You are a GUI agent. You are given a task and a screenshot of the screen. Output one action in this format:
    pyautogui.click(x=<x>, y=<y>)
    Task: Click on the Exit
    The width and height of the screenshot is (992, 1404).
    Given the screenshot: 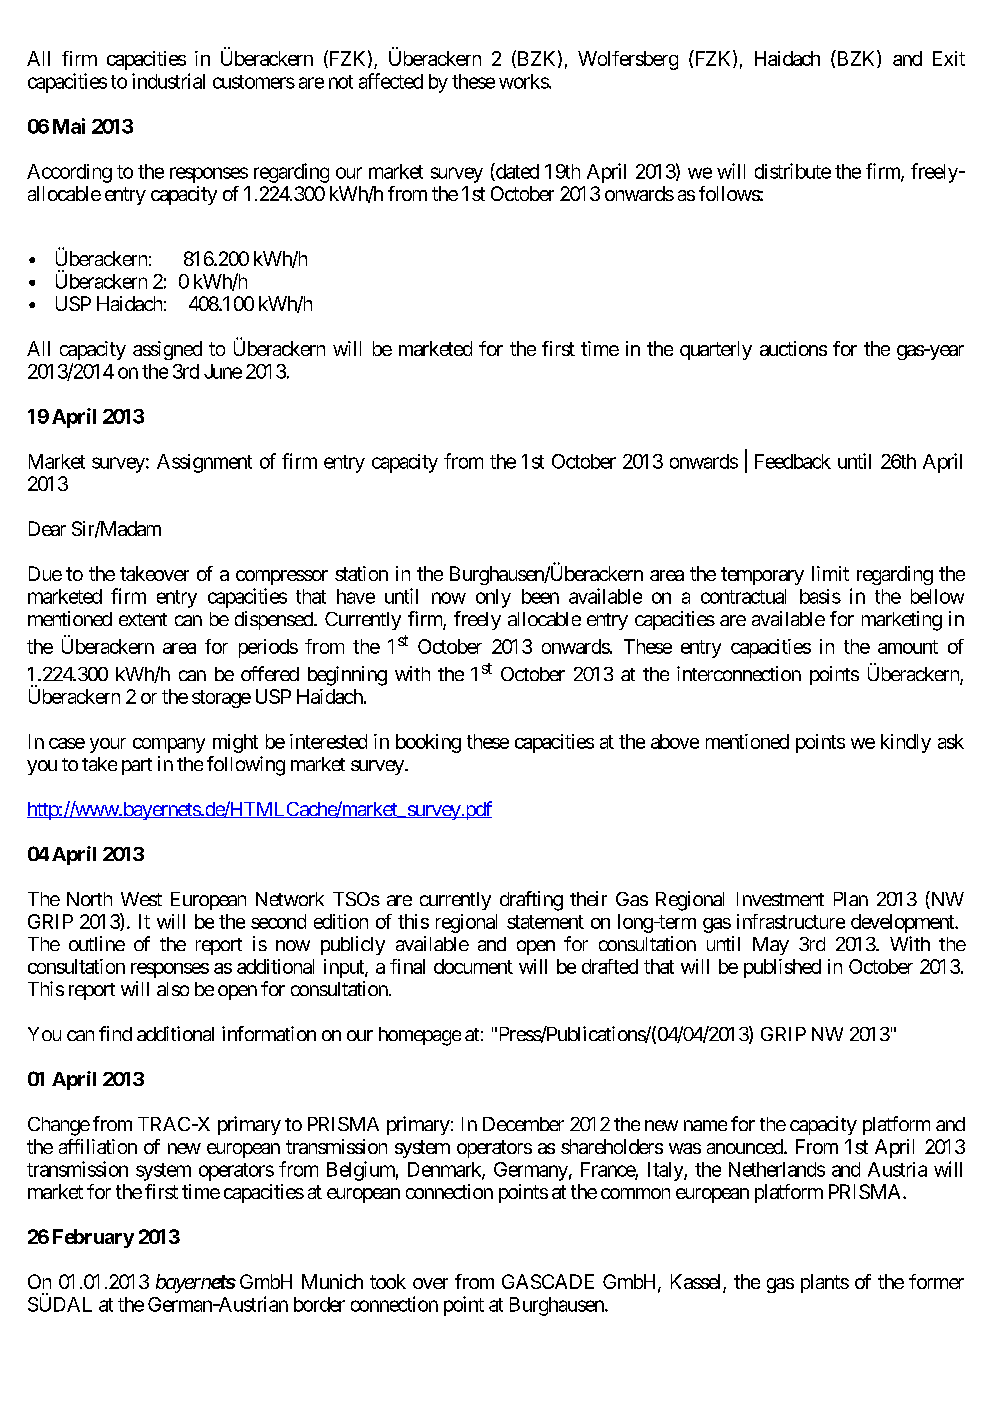 What is the action you would take?
    pyautogui.click(x=949, y=58)
